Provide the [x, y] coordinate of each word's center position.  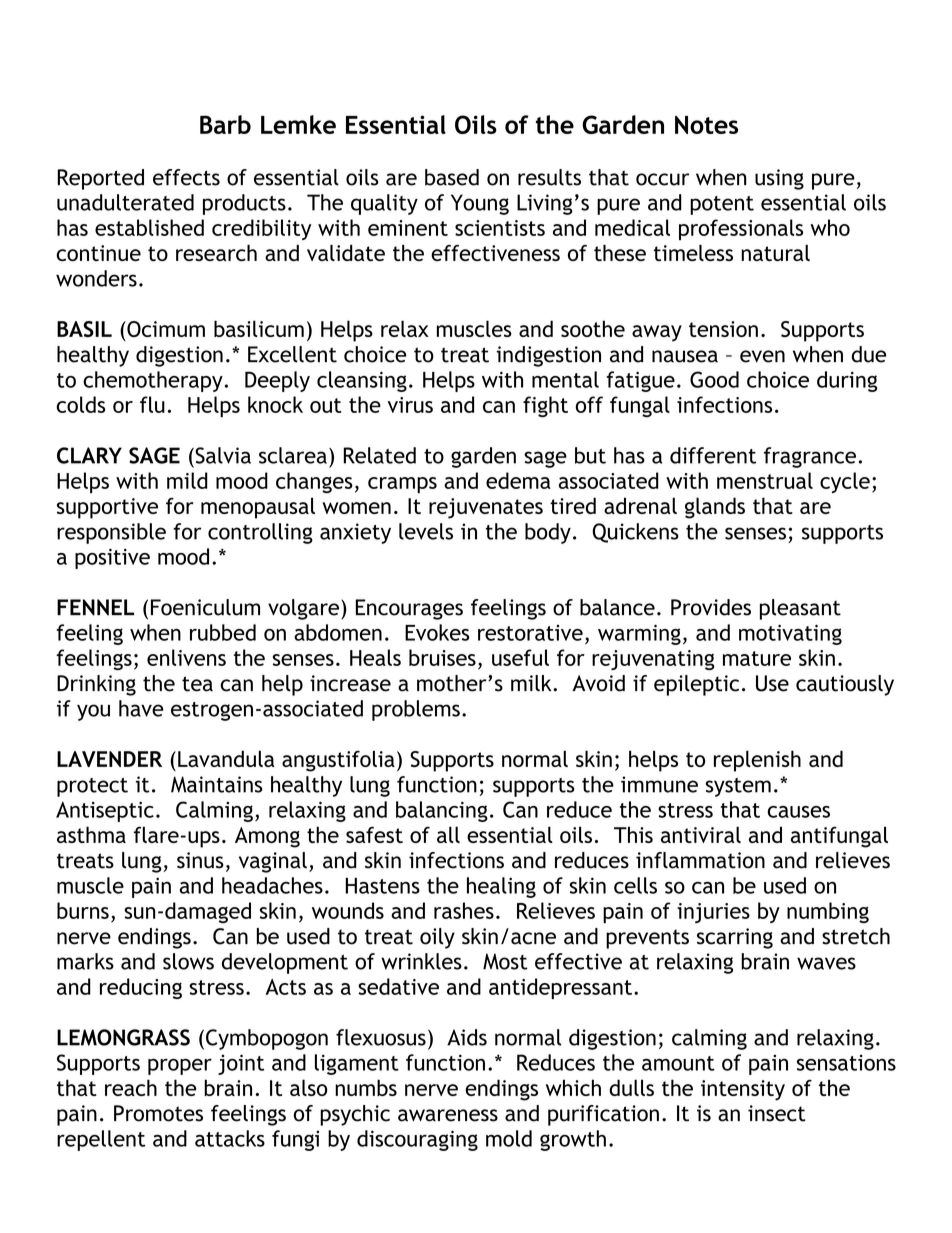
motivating [790, 635]
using [779, 179]
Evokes [437, 632]
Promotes [158, 1113]
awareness [448, 1115]
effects [186, 177]
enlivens [186, 657]
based [452, 177]
